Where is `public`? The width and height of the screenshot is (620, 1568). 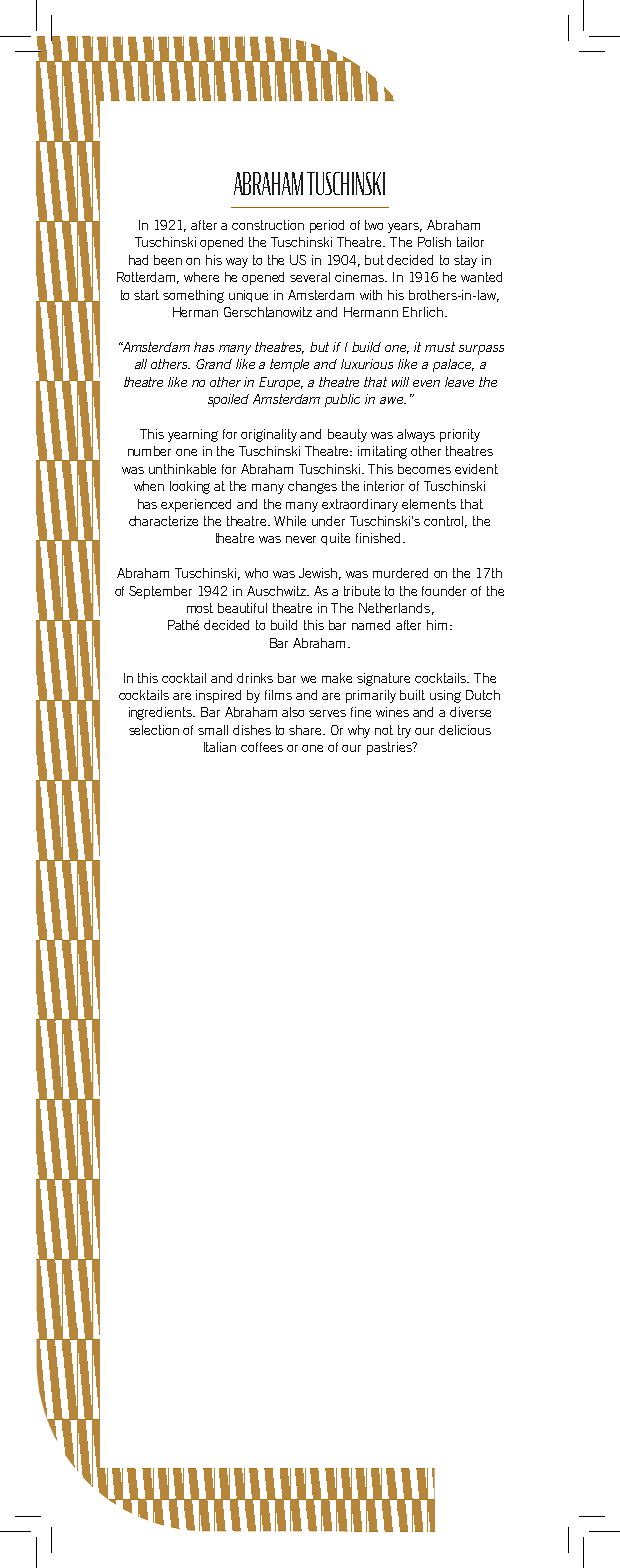
public is located at coordinates (342, 400).
